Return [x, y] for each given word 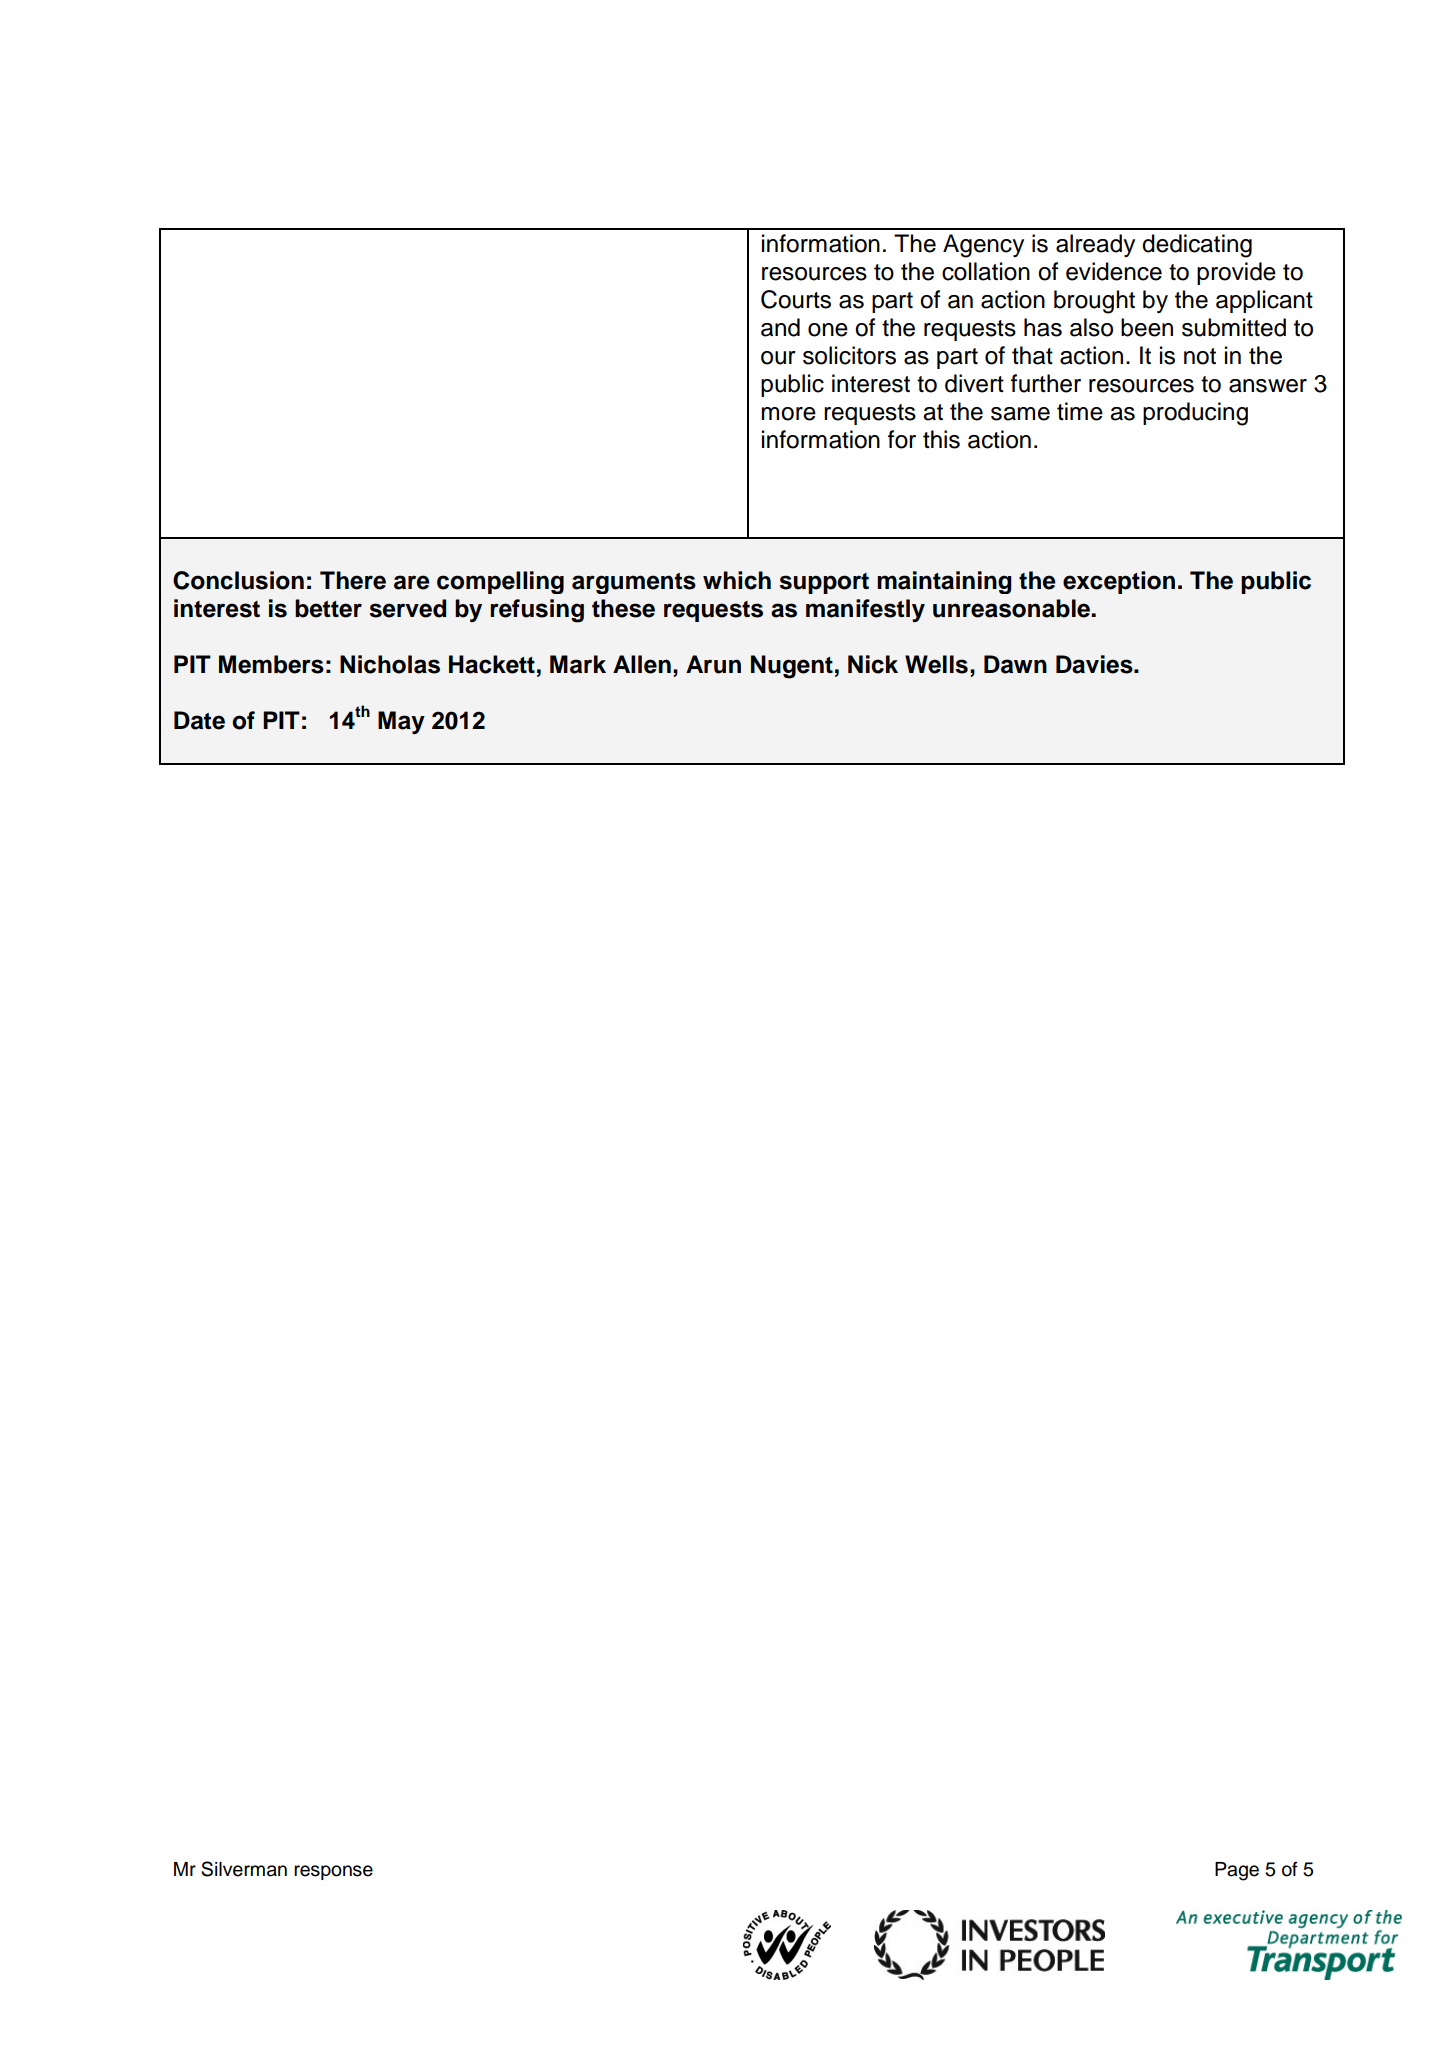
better [328, 608]
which [737, 580]
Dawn [1015, 664]
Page [1237, 1871]
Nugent [792, 667]
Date [199, 720]
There [353, 580]
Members [271, 664]
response [333, 1872]
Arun [713, 664]
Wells [936, 664]
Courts [796, 299]
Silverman [244, 1869]
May [401, 722]
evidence [1114, 271]
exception [1119, 582]
